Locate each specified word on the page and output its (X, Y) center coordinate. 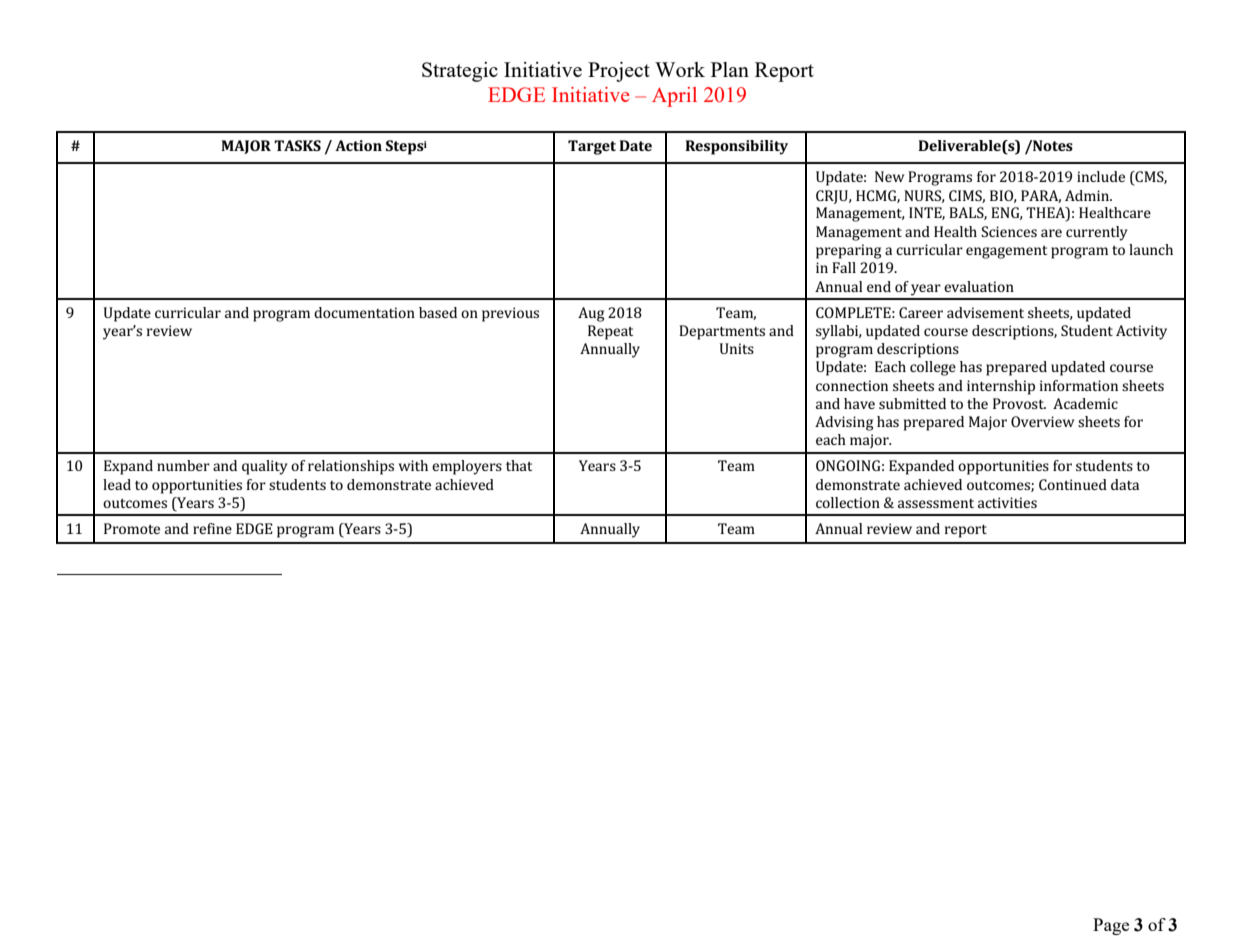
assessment (936, 503)
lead (117, 484)
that (519, 465)
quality (265, 467)
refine (212, 528)
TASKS (297, 145)
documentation (364, 312)
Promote (132, 528)
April (674, 97)
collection (848, 502)
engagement (1006, 252)
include (1101, 176)
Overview (1042, 421)
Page (1111, 926)
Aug (591, 314)
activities (1007, 502)
